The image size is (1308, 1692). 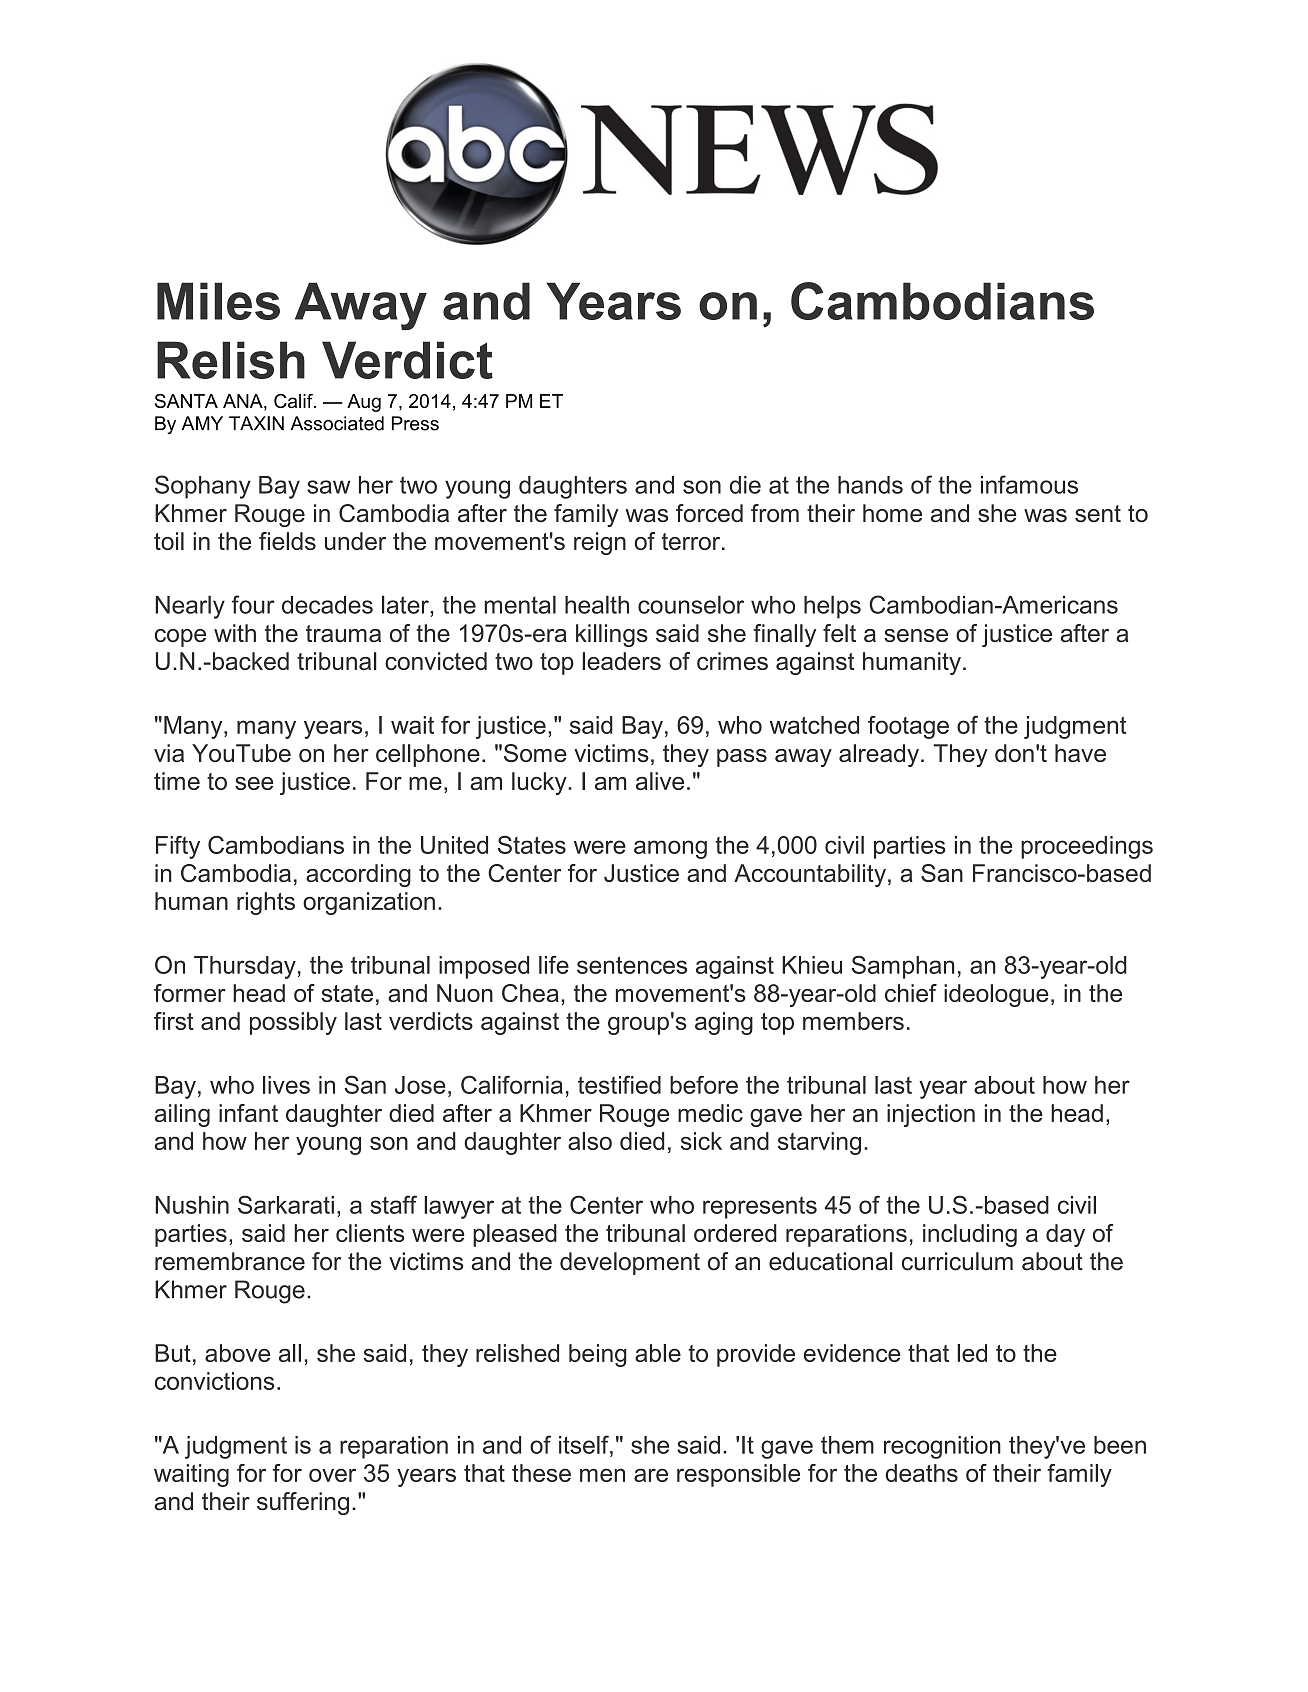 I want to click on recognition, so click(x=942, y=1447).
